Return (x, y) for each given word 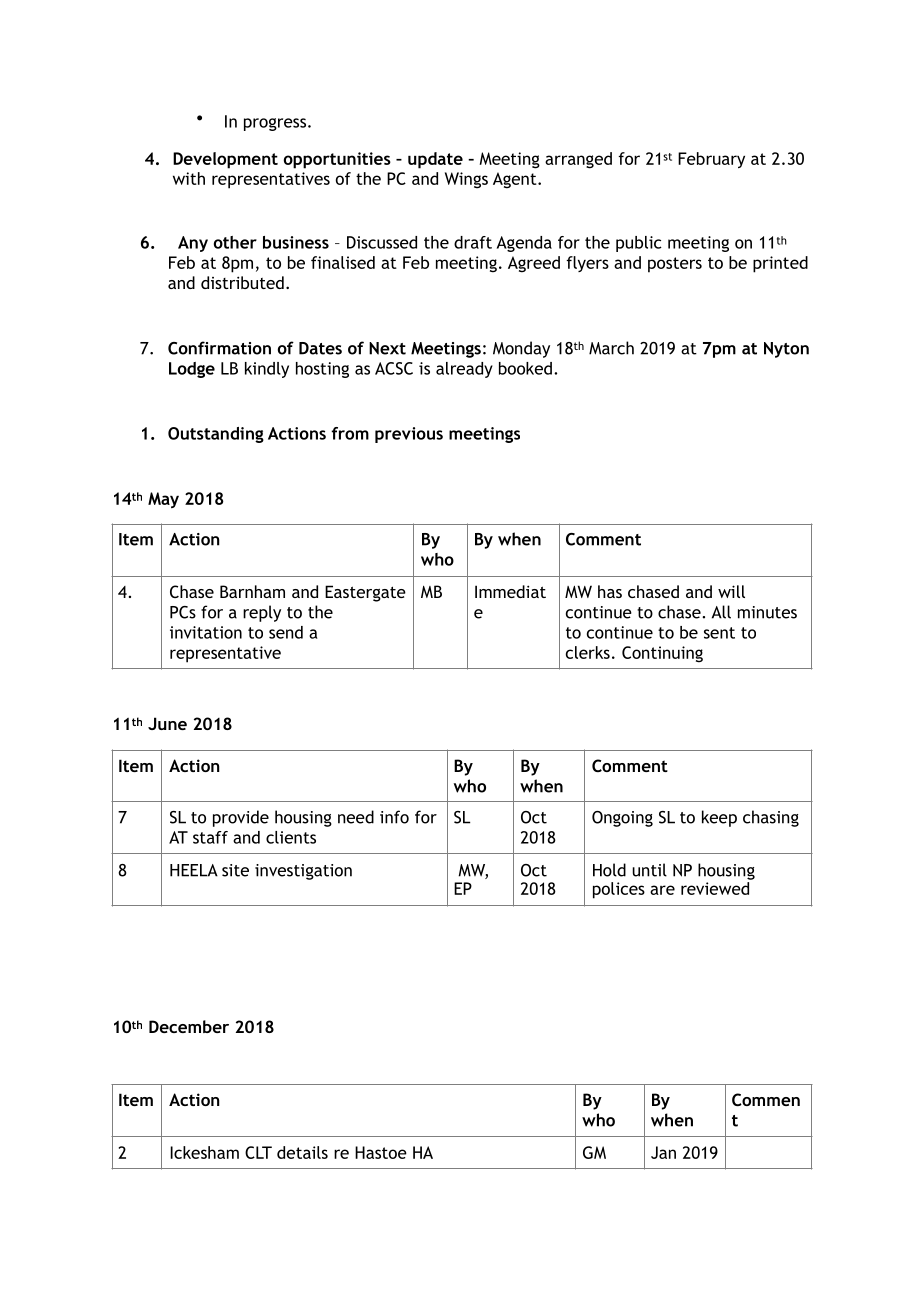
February (711, 160)
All (721, 612)
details (302, 1152)
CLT (258, 1152)
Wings (466, 180)
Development (225, 160)
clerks (588, 652)
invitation (206, 632)
